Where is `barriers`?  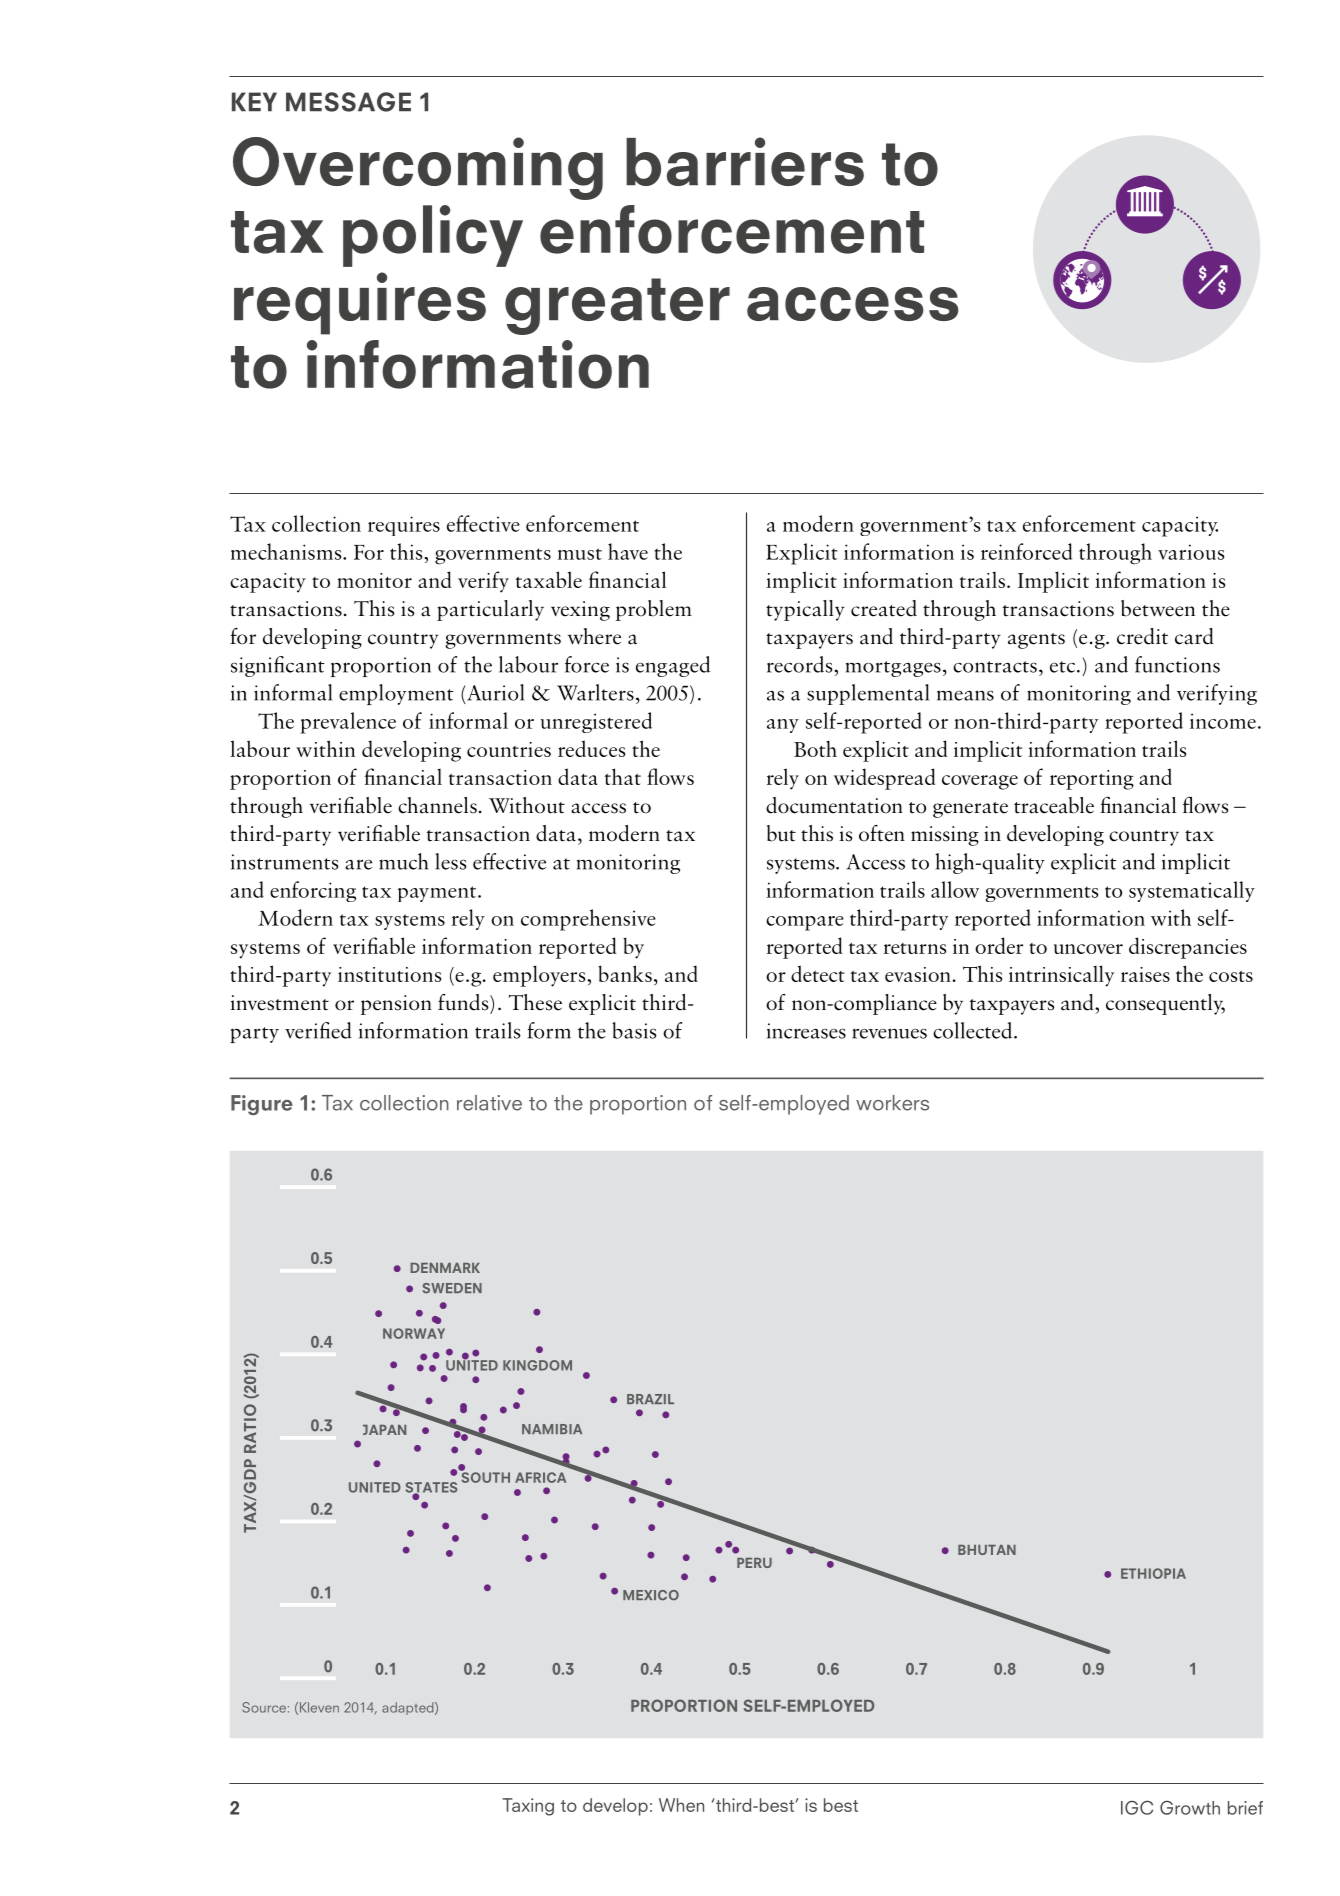
barriers is located at coordinates (745, 161).
